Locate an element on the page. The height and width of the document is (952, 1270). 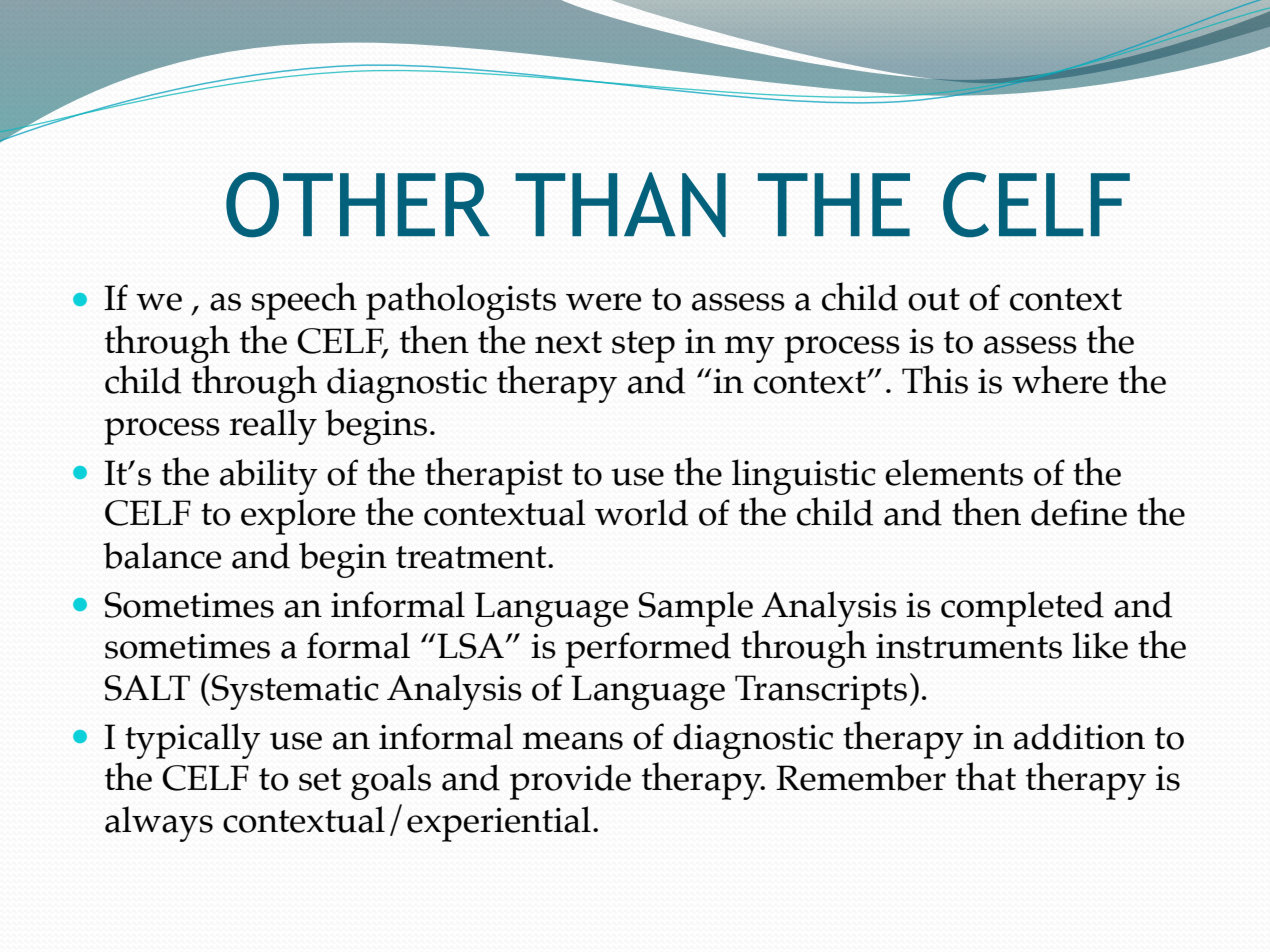
out is located at coordinates (934, 299).
